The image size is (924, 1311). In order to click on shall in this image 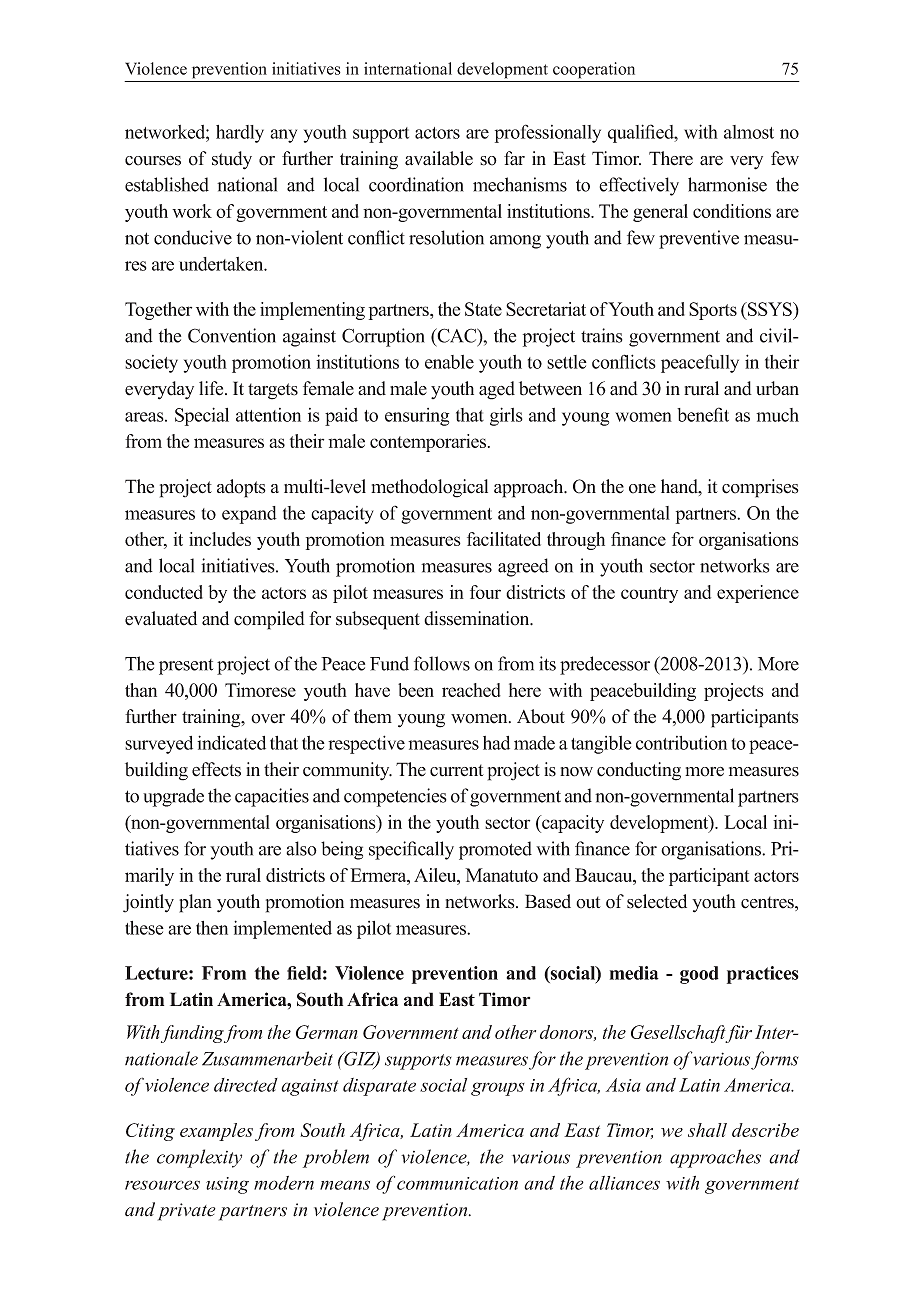, I will do `click(707, 1130)`.
